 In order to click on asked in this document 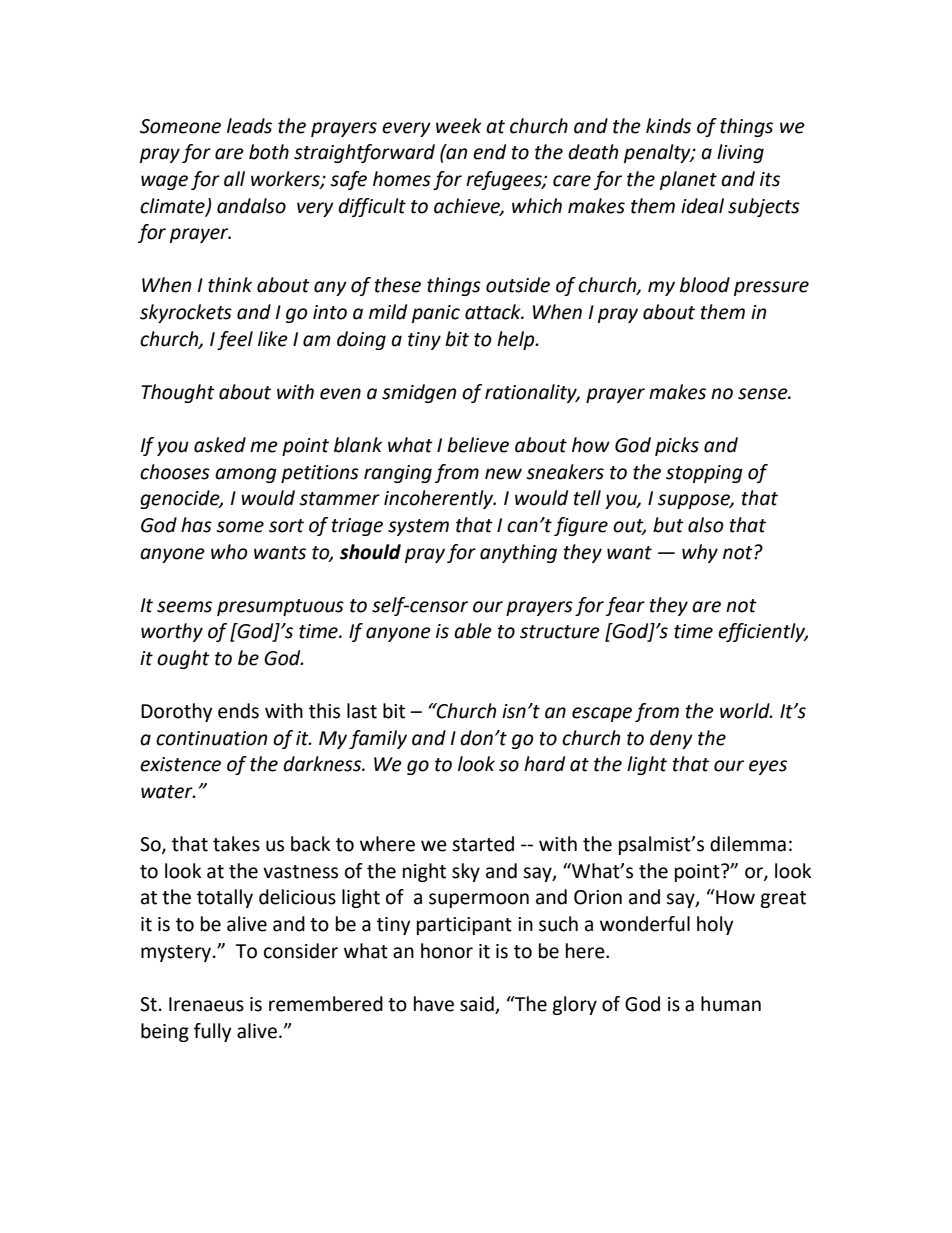, I will do `click(220, 445)`.
